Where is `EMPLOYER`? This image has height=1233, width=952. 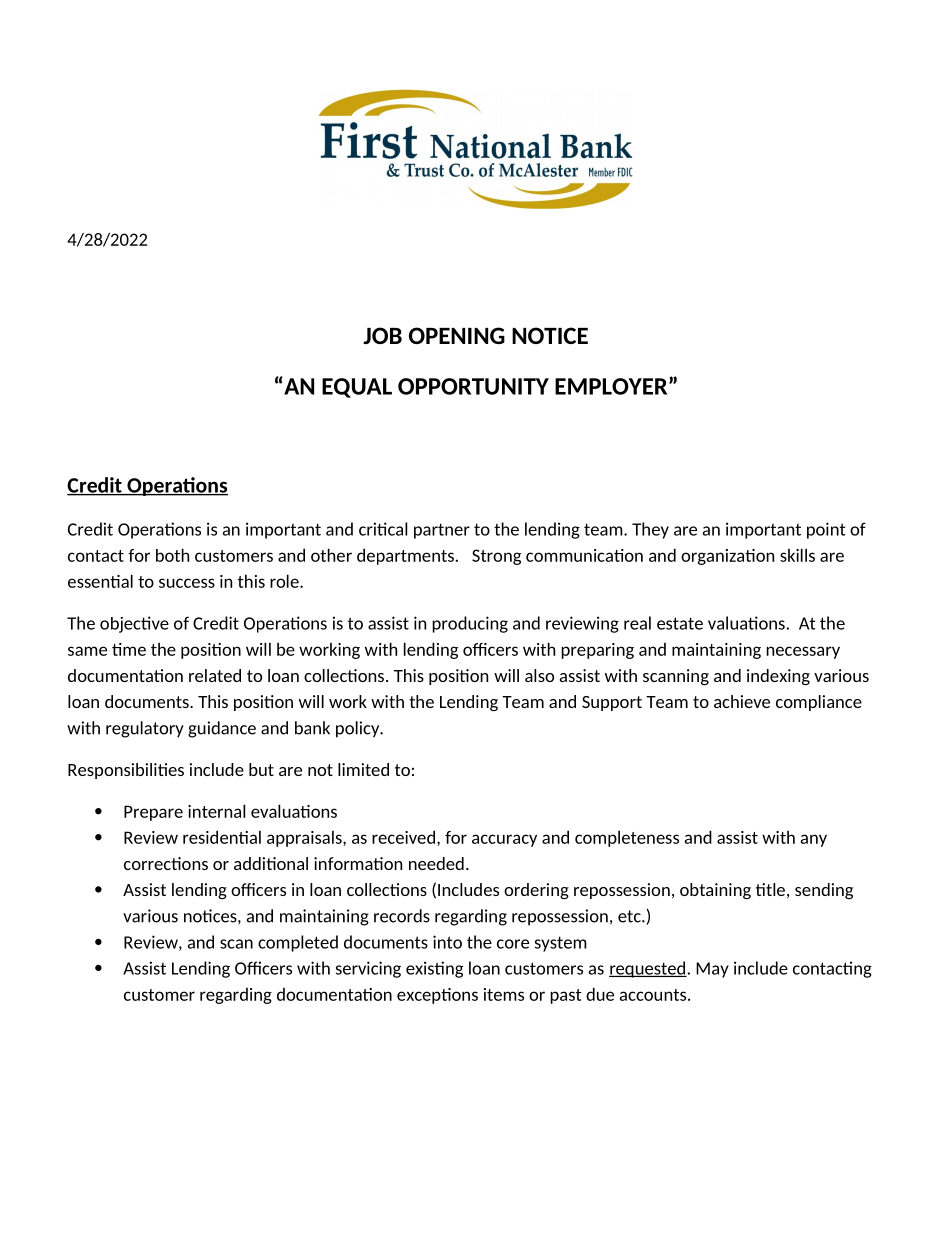
EMPLOYER is located at coordinates (612, 386).
